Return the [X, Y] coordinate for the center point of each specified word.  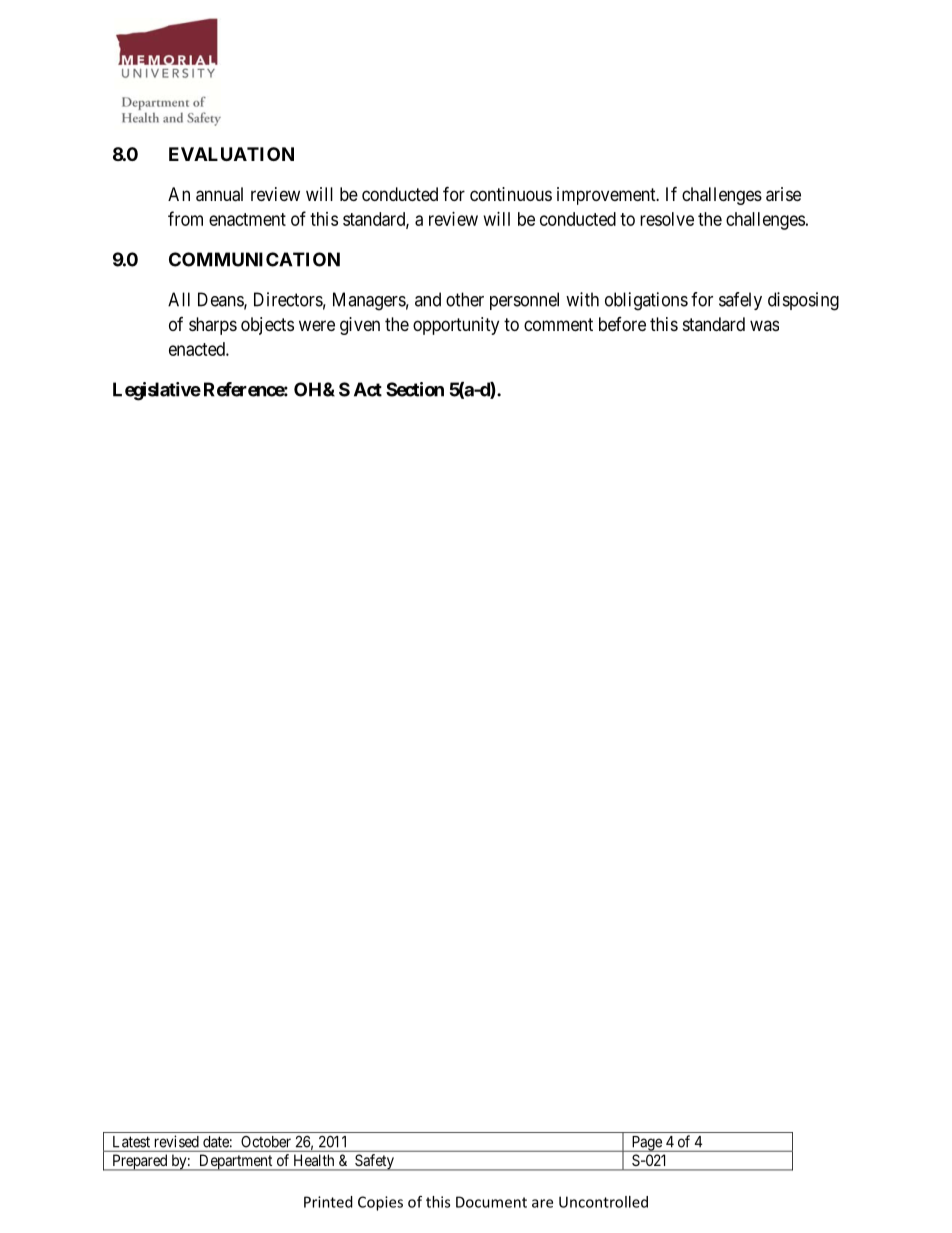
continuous [511, 194]
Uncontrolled [603, 1202]
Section [415, 389]
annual [219, 194]
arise [783, 194]
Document [491, 1202]
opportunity [456, 326]
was [764, 325]
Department [236, 1162]
